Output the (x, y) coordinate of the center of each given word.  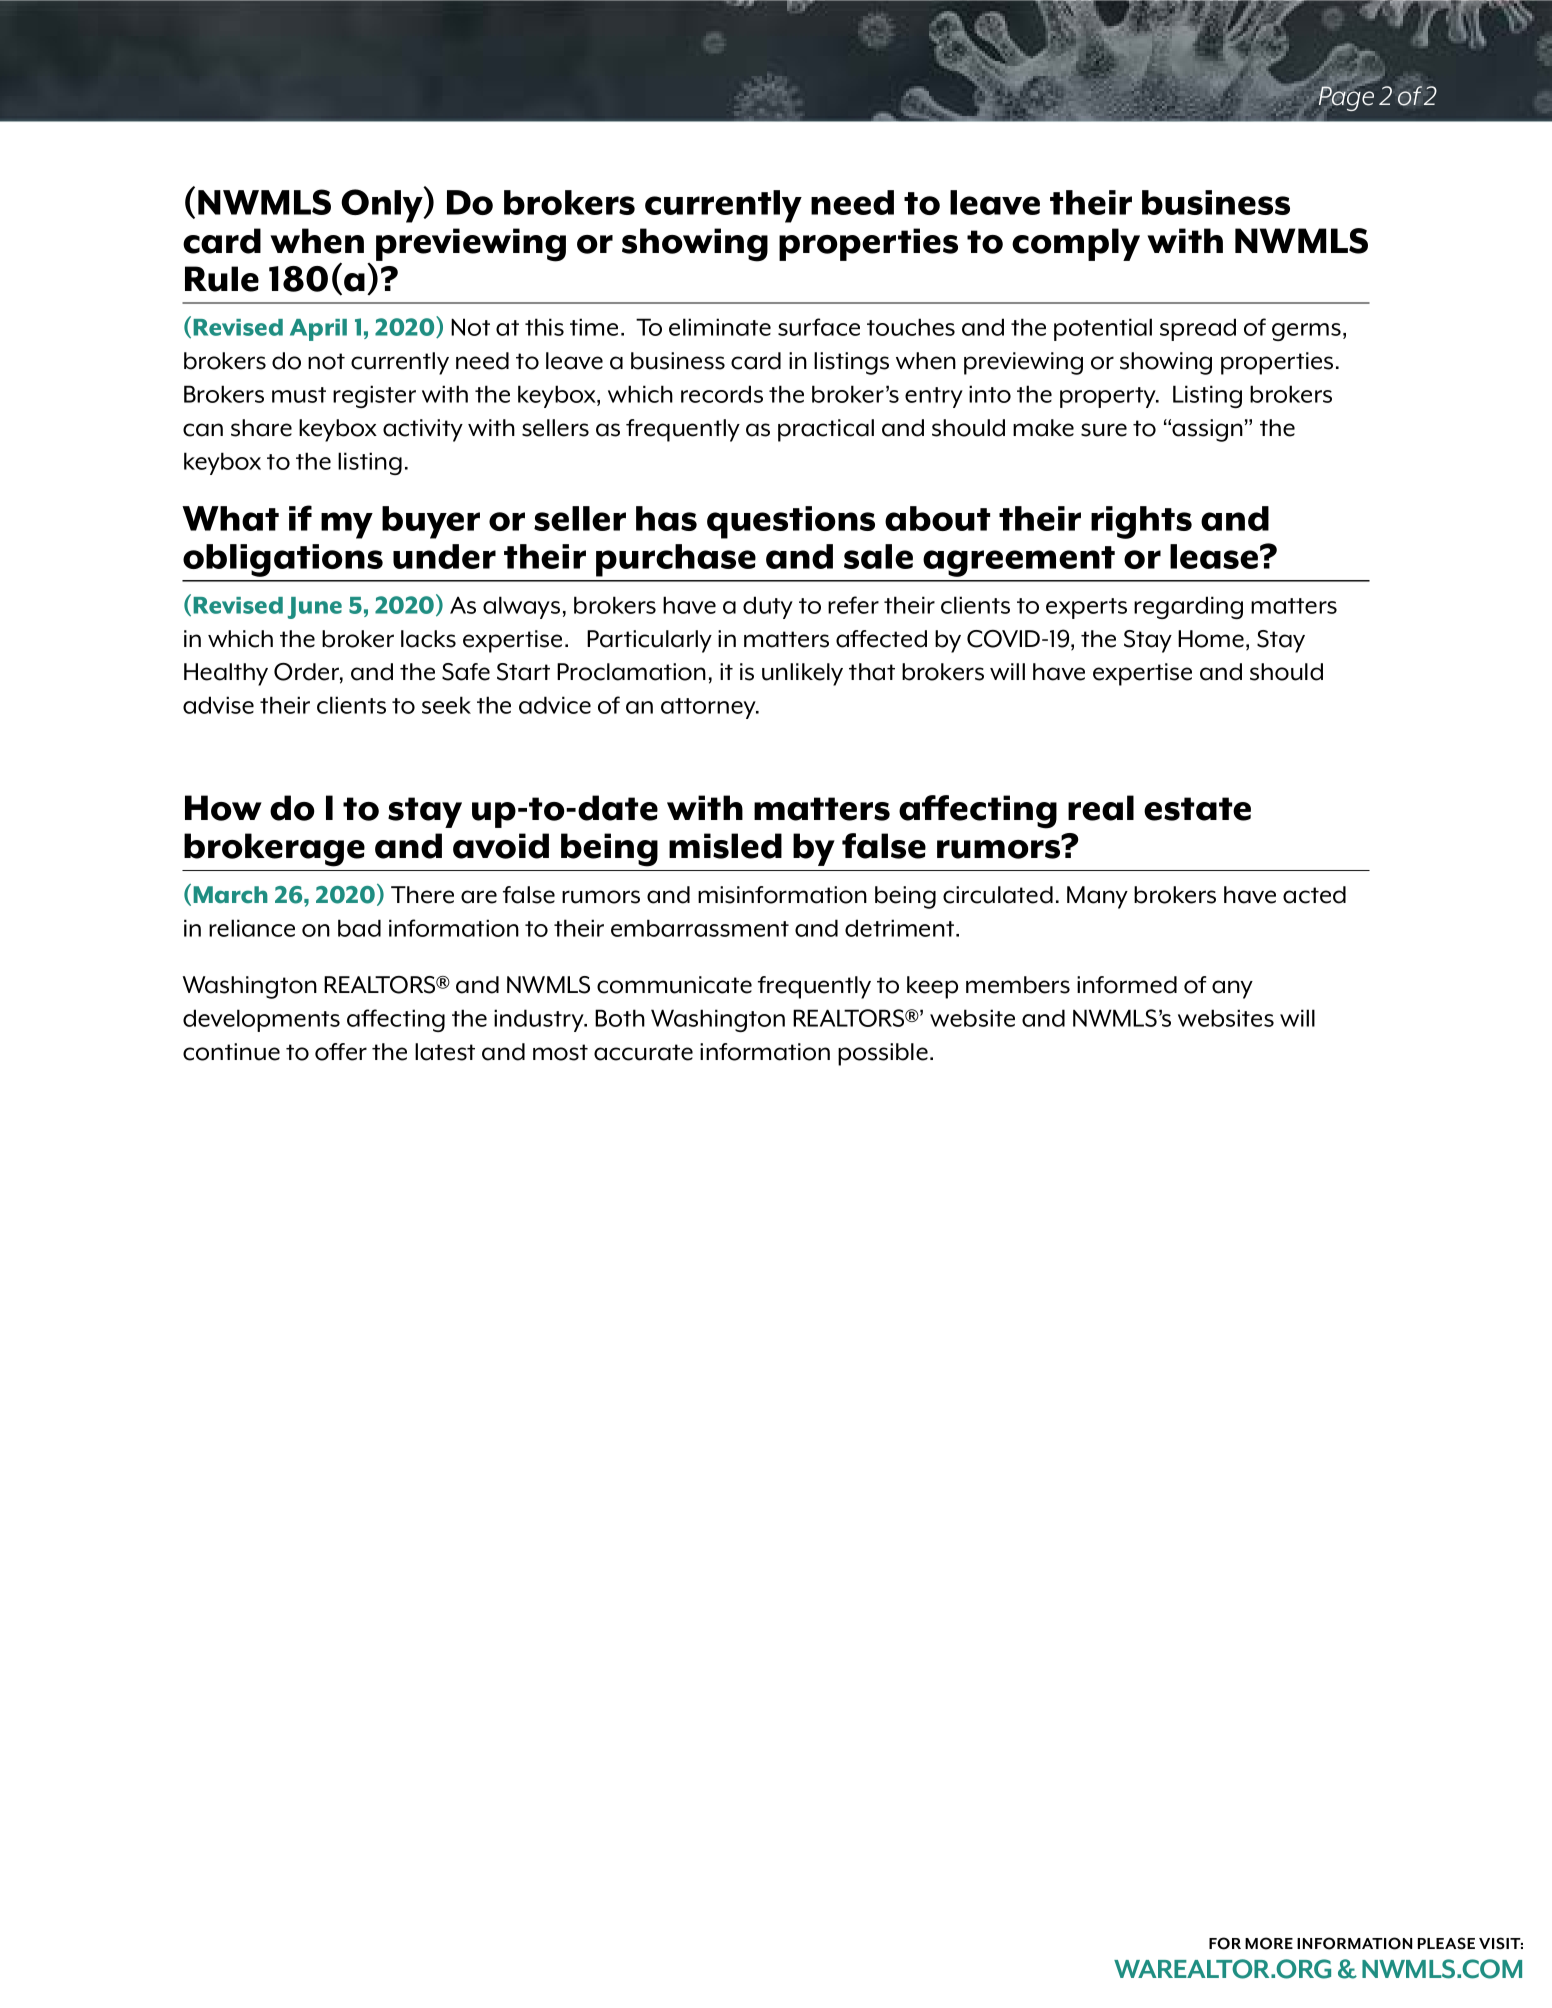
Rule (222, 279)
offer (341, 1052)
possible (883, 1054)
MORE (1269, 1943)
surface (819, 327)
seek (446, 705)
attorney (709, 708)
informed (1127, 985)
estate (1197, 809)
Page (1346, 97)
